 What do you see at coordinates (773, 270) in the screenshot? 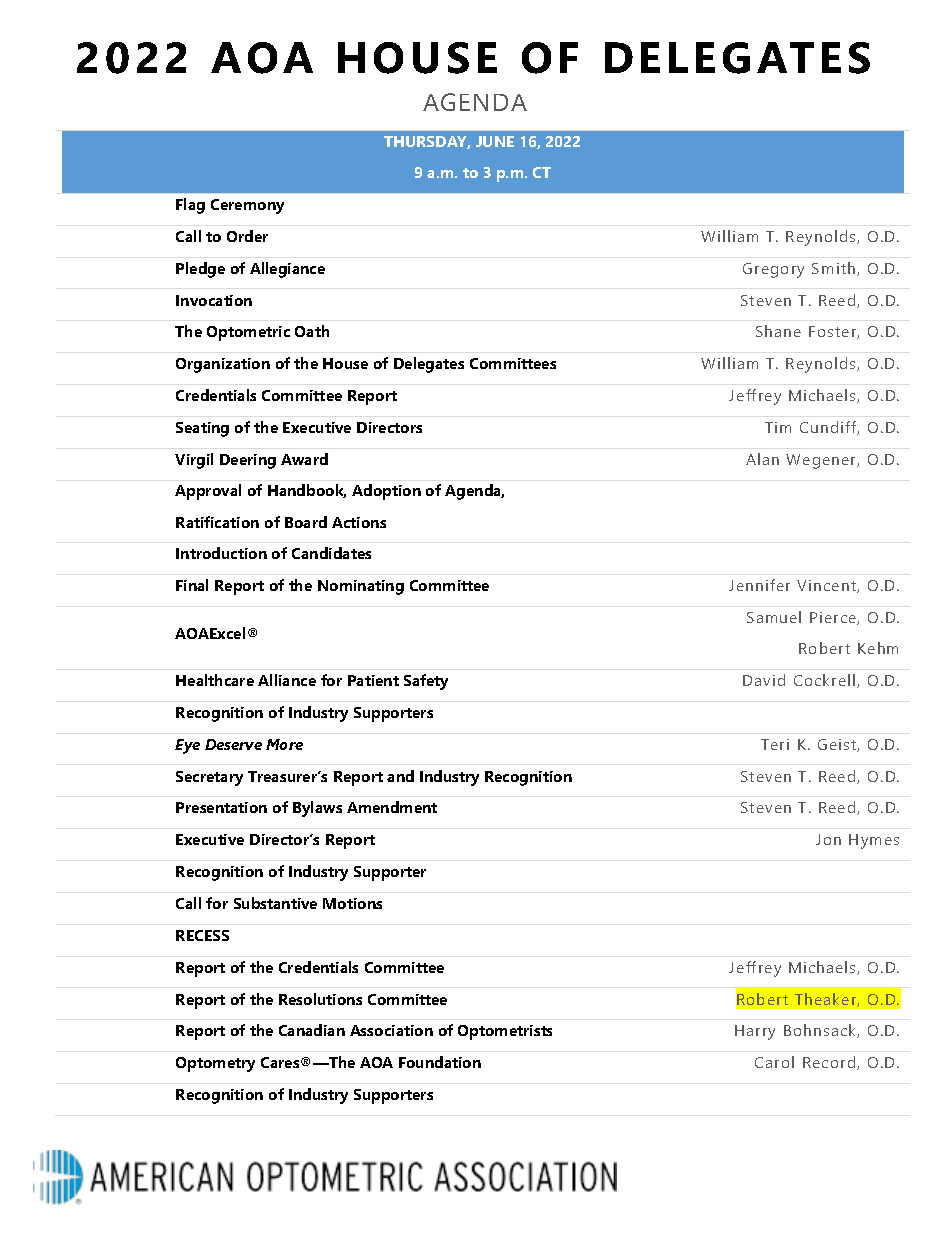
I see `Gregory` at bounding box center [773, 270].
